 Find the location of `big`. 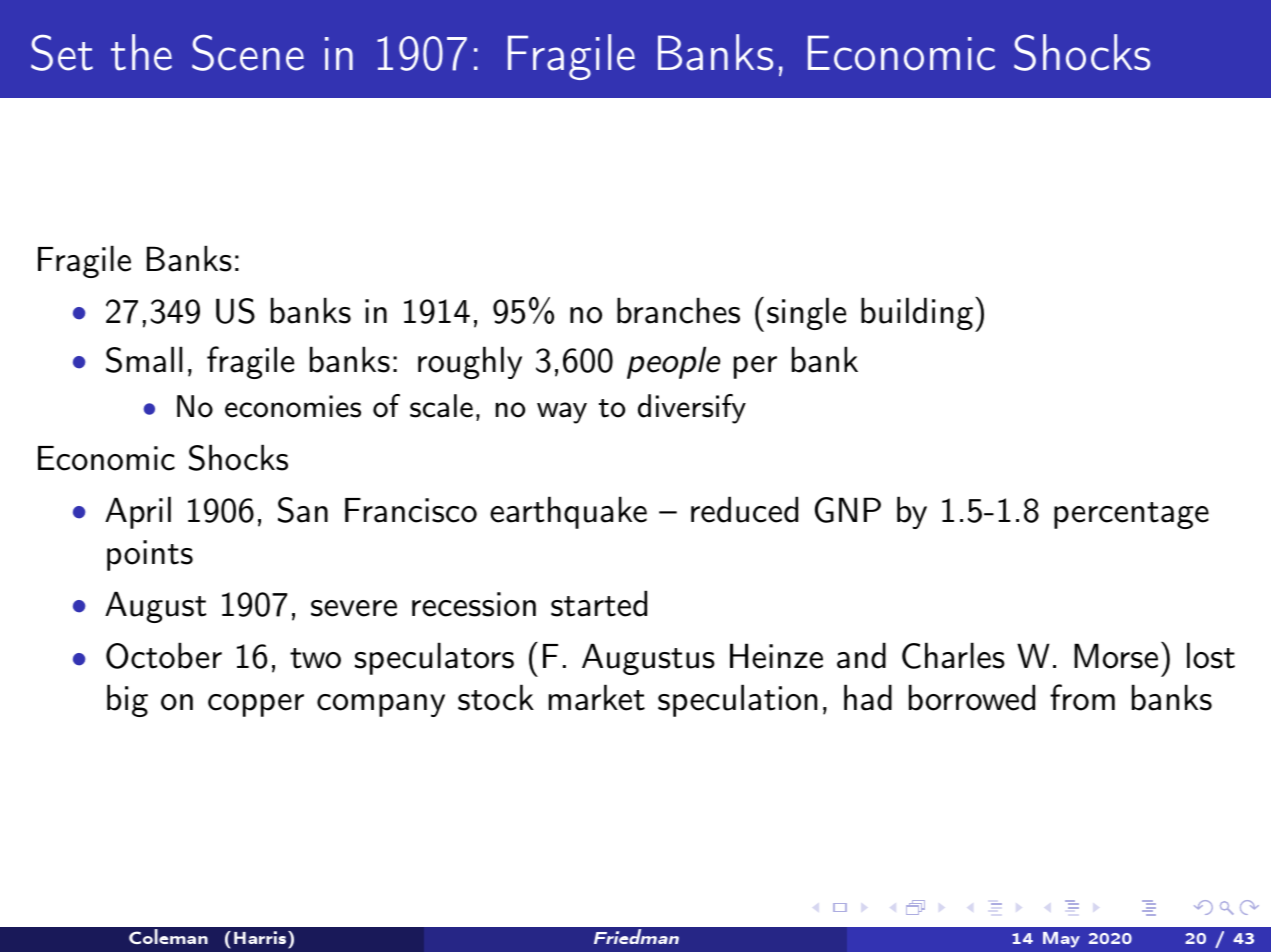

big is located at coordinates (127, 700).
